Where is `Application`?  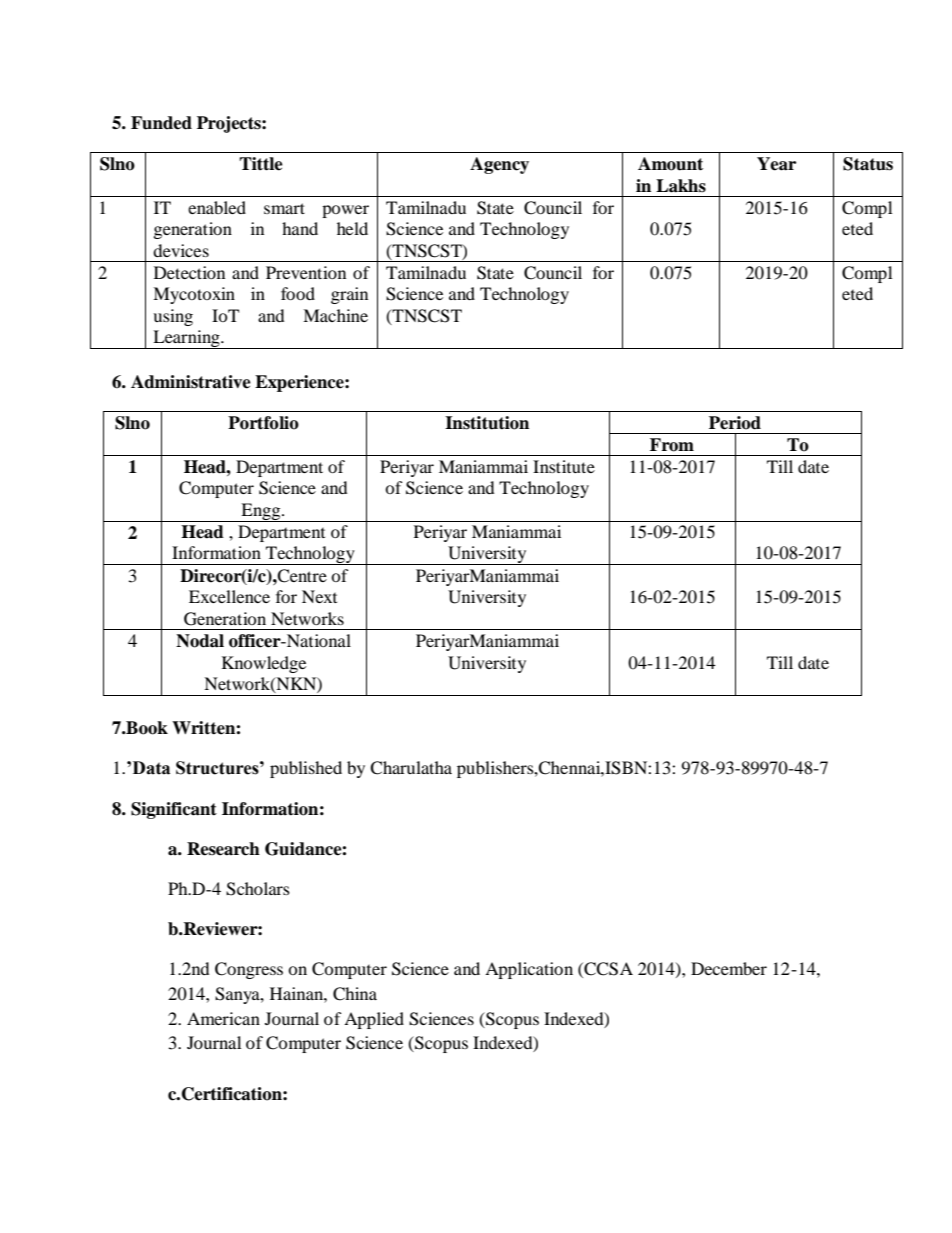 Application is located at coordinates (529, 970).
